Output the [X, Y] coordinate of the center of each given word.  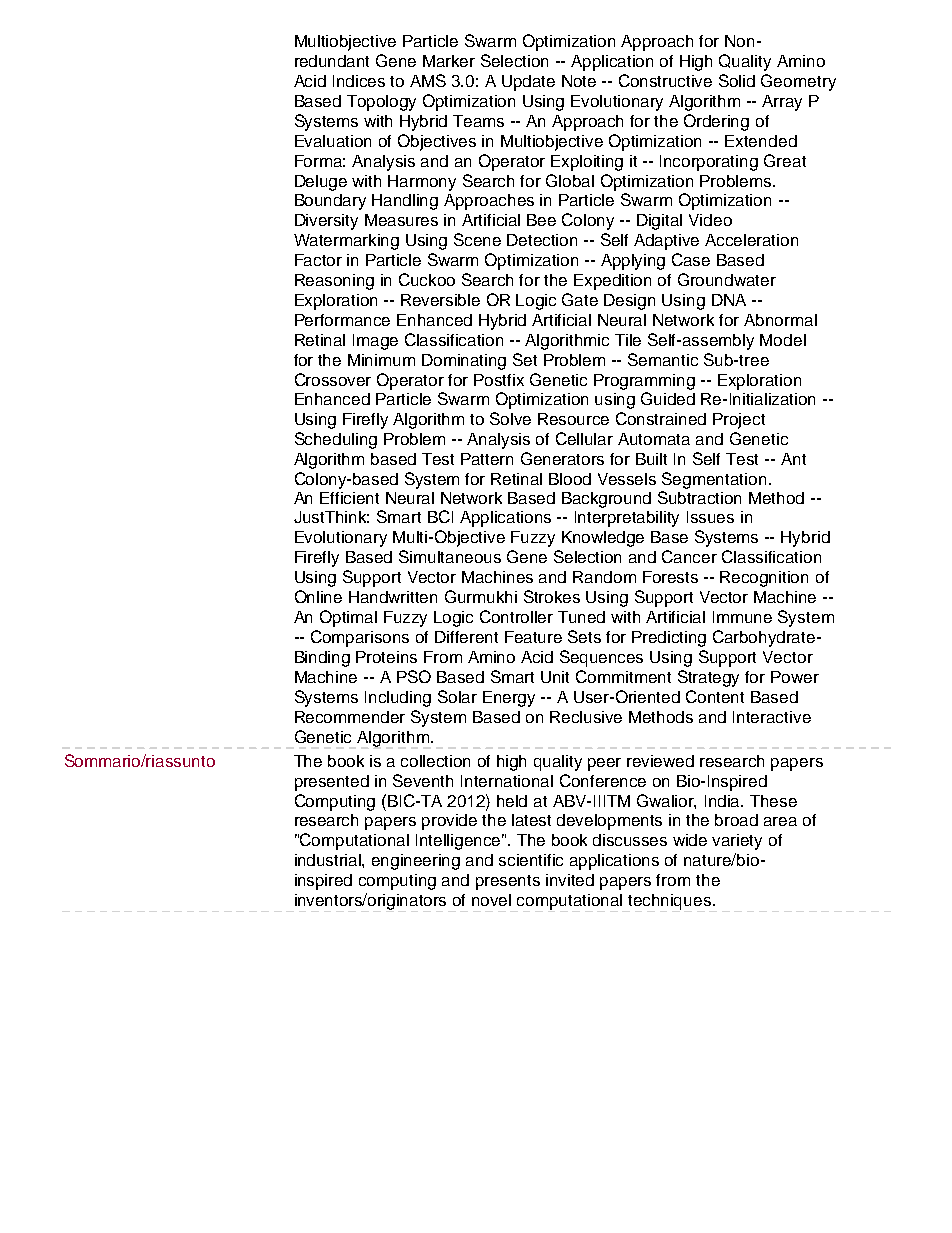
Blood [570, 479]
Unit [555, 677]
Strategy [708, 678]
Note [579, 81]
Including [398, 699]
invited [570, 880]
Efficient [349, 498]
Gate [580, 299]
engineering [416, 862]
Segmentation [714, 480]
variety [737, 842]
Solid [737, 80]
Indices [359, 81]
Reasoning [334, 282]
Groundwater [727, 279]
